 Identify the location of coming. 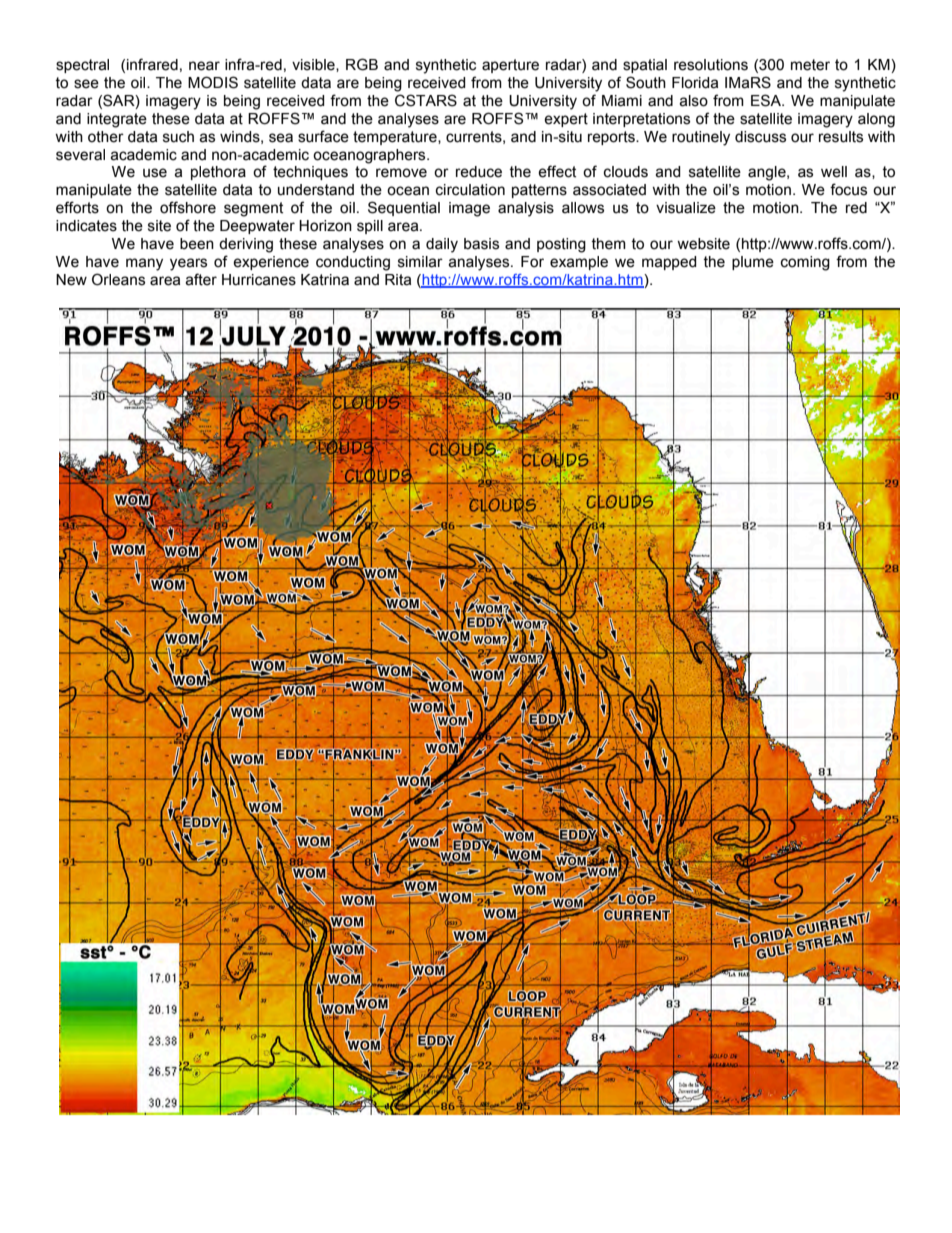
(805, 263).
